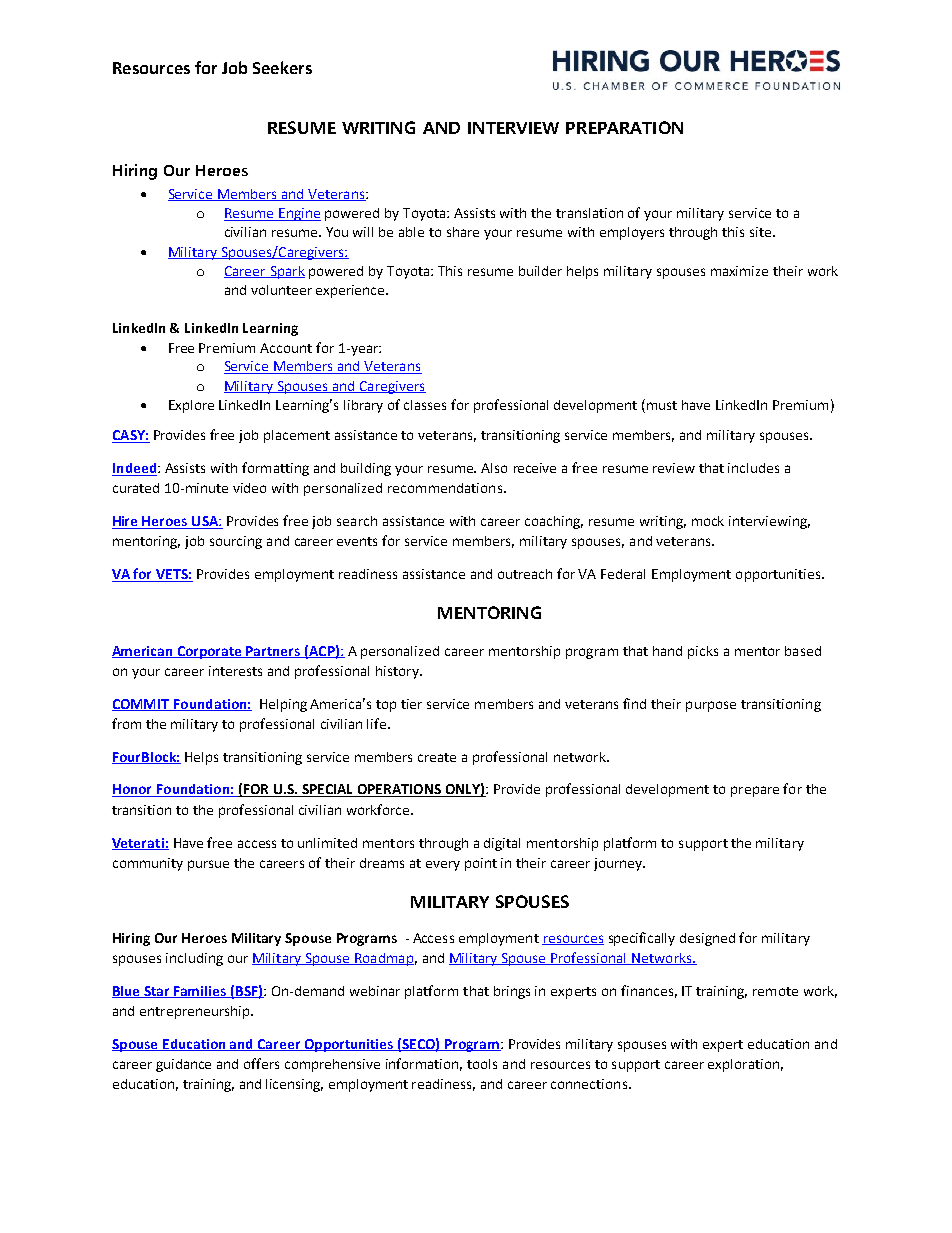 The width and height of the image is (952, 1233). I want to click on outreach, so click(525, 574).
